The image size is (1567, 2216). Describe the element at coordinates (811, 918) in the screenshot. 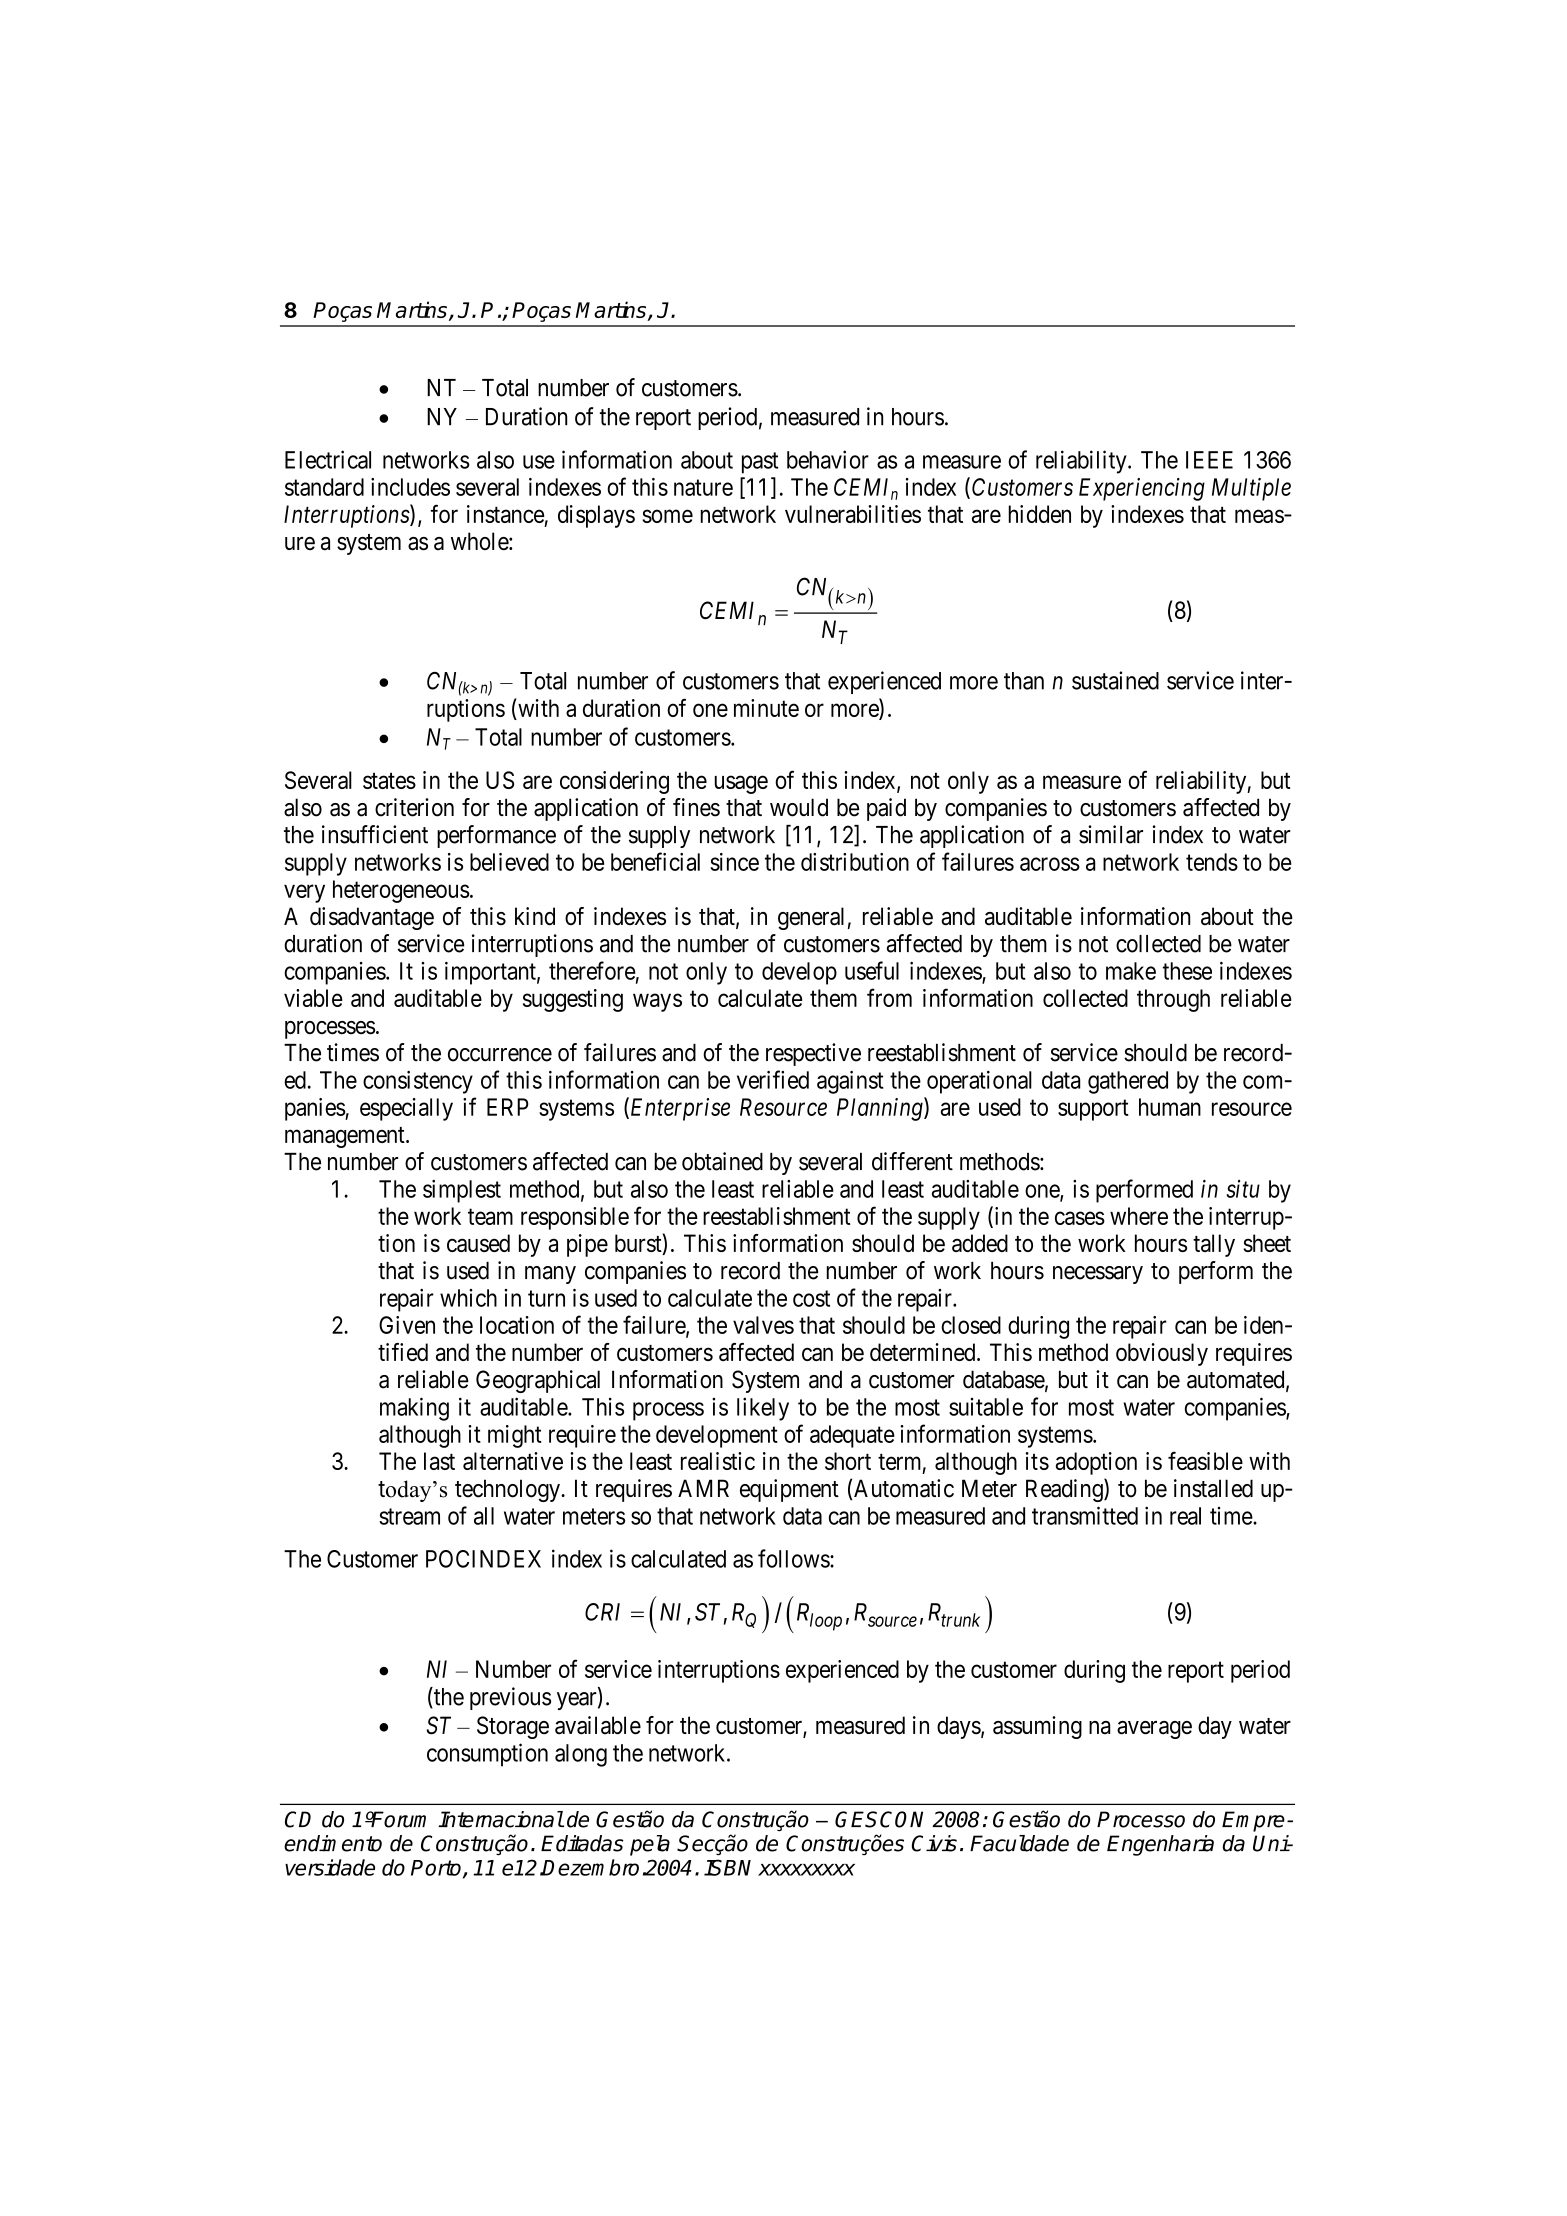

I see `general` at that location.
